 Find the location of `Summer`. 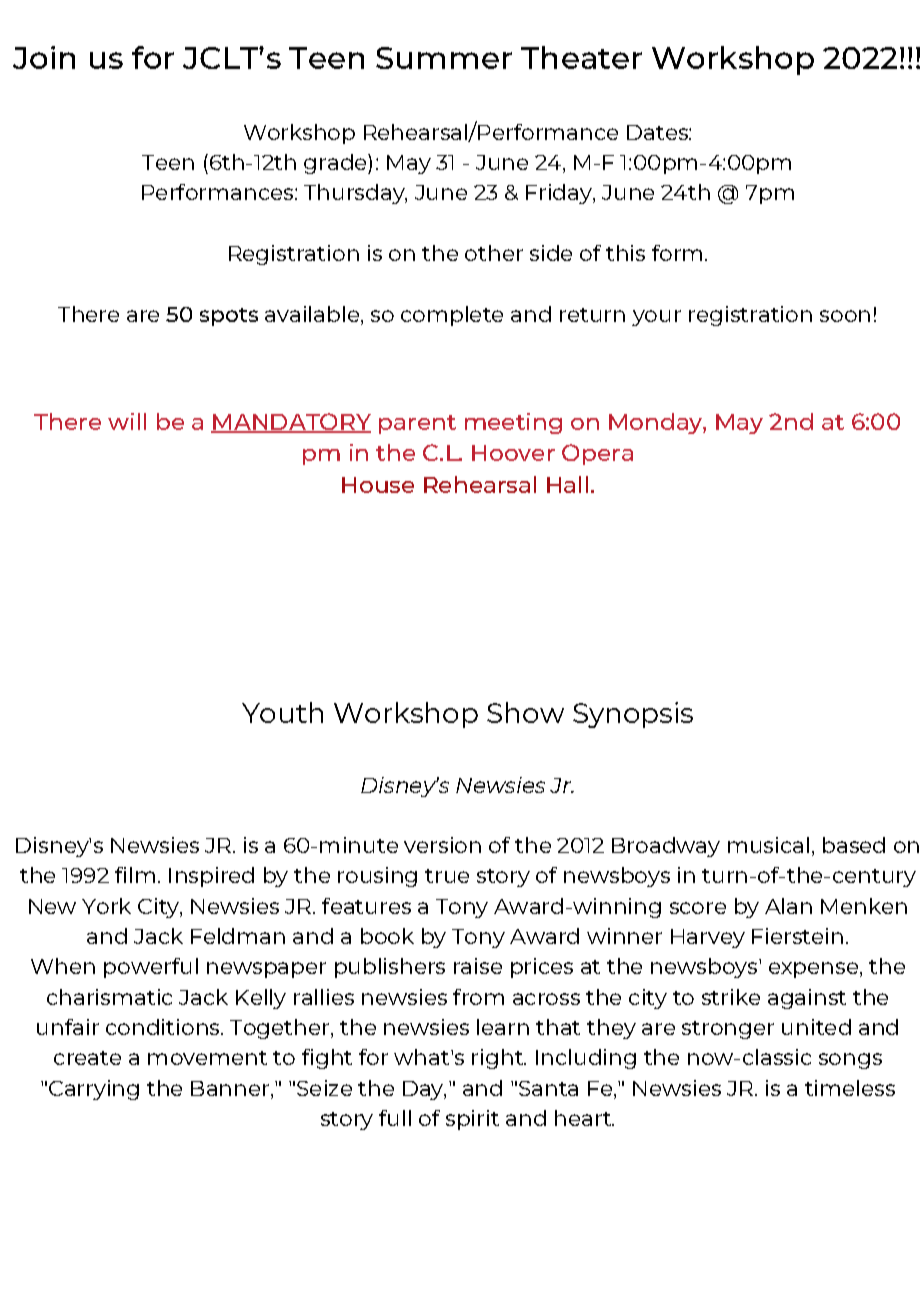

Summer is located at coordinates (444, 58).
